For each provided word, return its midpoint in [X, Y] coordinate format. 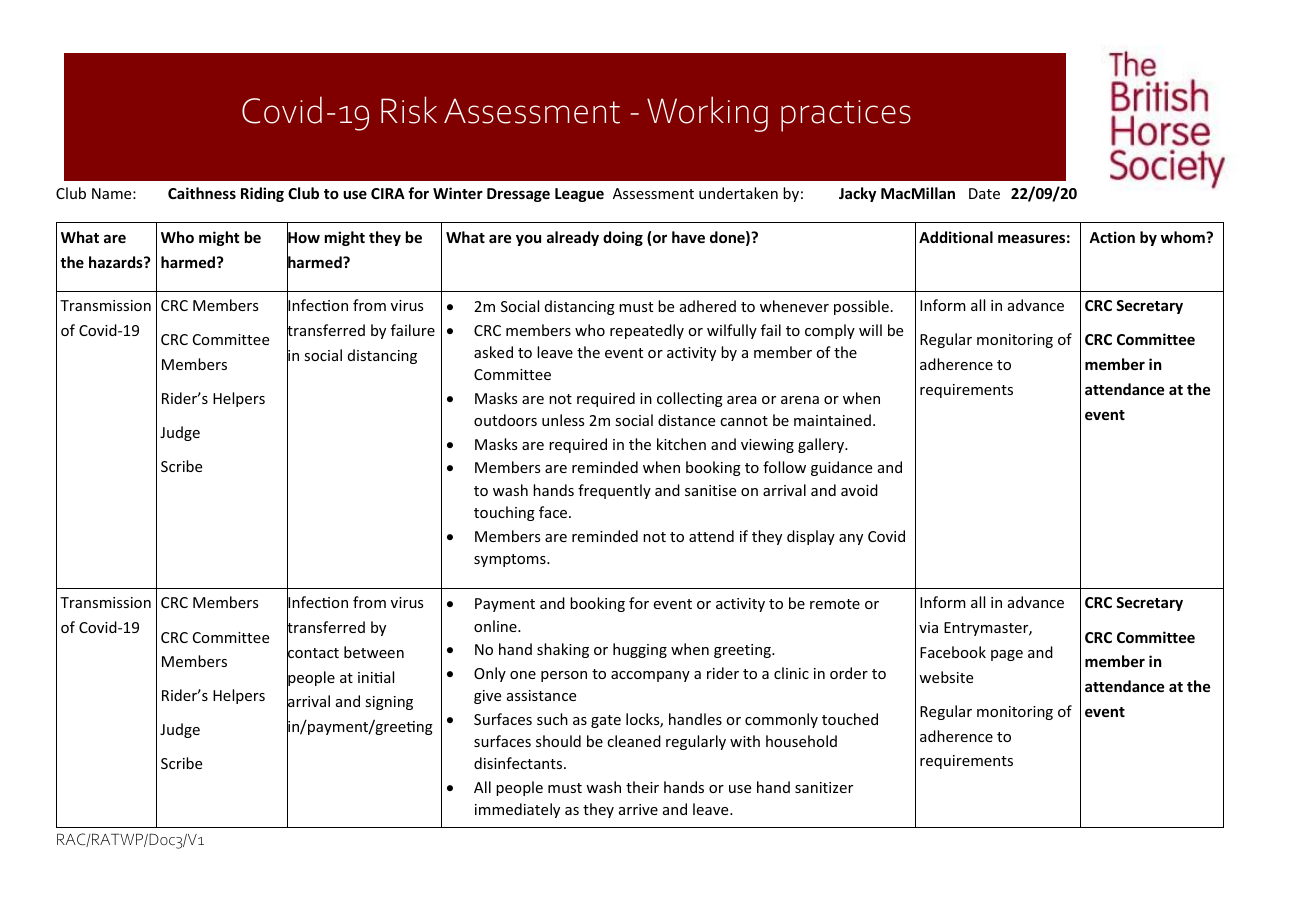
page [1007, 655]
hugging [640, 650]
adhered [708, 306]
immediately [517, 810]
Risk [409, 110]
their [642, 787]
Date [984, 193]
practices [846, 116]
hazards [117, 262]
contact [313, 653]
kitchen [681, 444]
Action [1112, 237]
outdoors [505, 420]
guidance [841, 468]
